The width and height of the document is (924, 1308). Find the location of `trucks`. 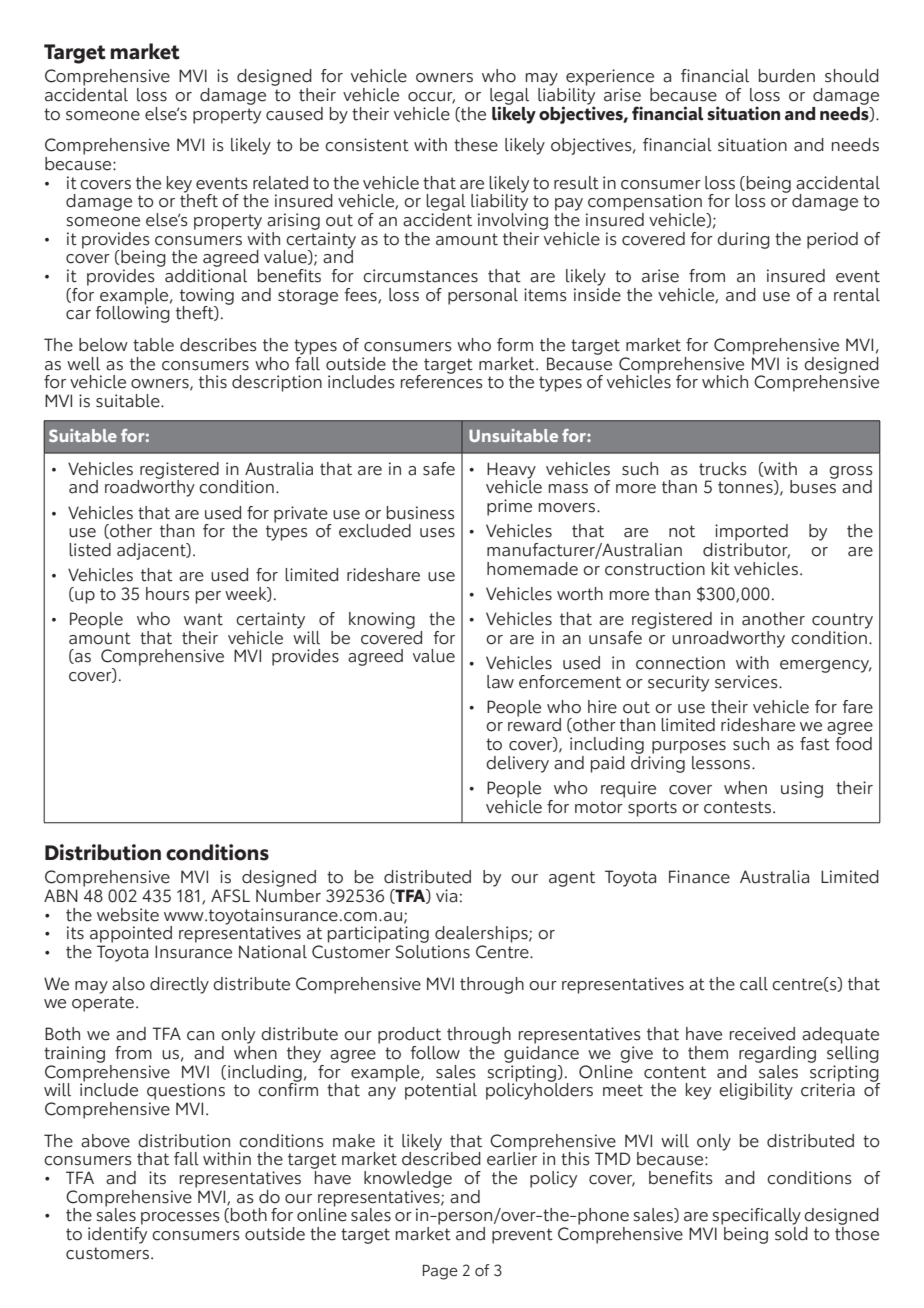

trucks is located at coordinates (723, 469).
